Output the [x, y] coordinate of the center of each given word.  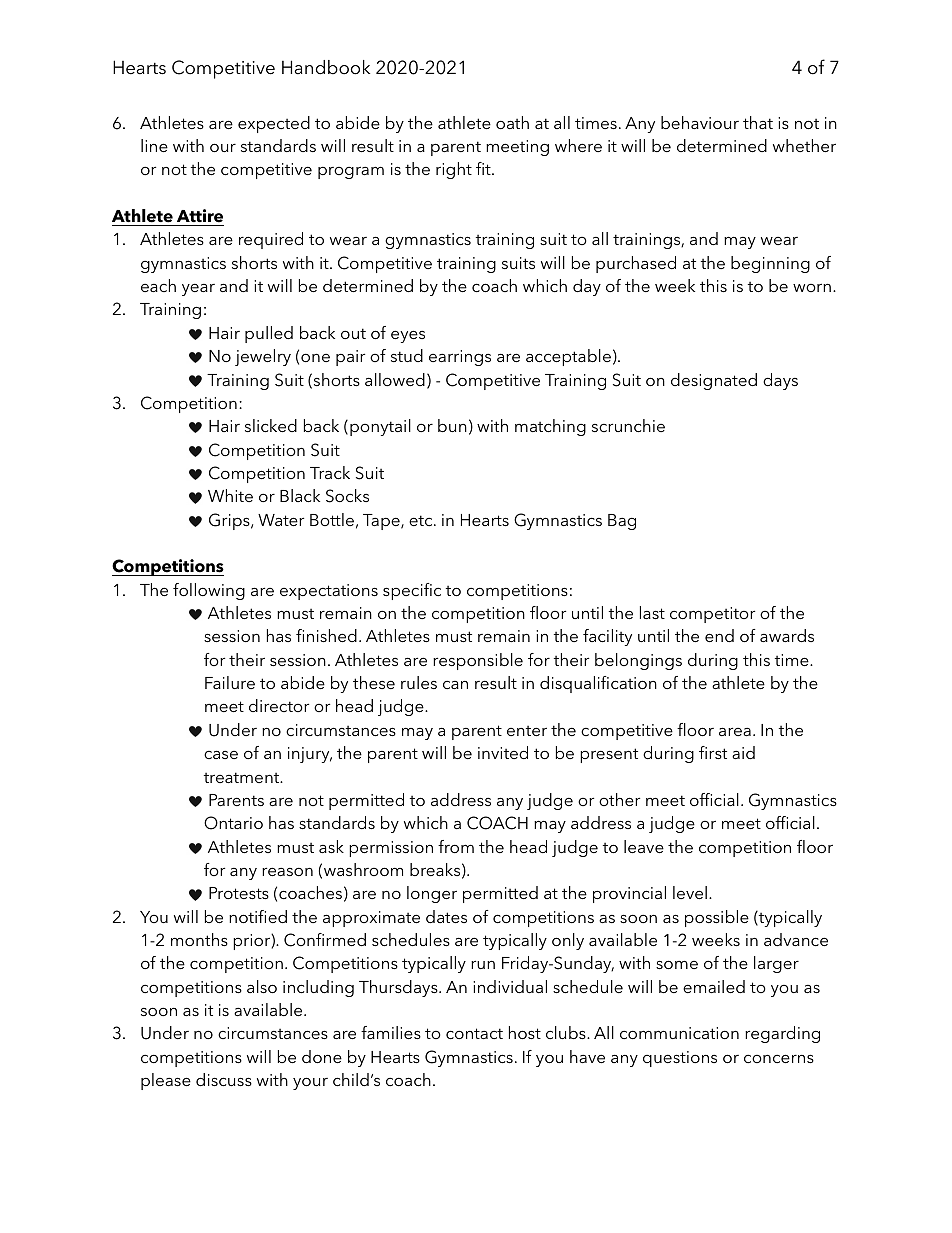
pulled [269, 334]
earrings [460, 358]
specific [412, 591]
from [456, 846]
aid [743, 752]
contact [474, 1033]
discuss [224, 1079]
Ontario [233, 823]
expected [274, 124]
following [209, 591]
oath [512, 122]
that [758, 122]
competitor [712, 615]
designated [714, 381]
